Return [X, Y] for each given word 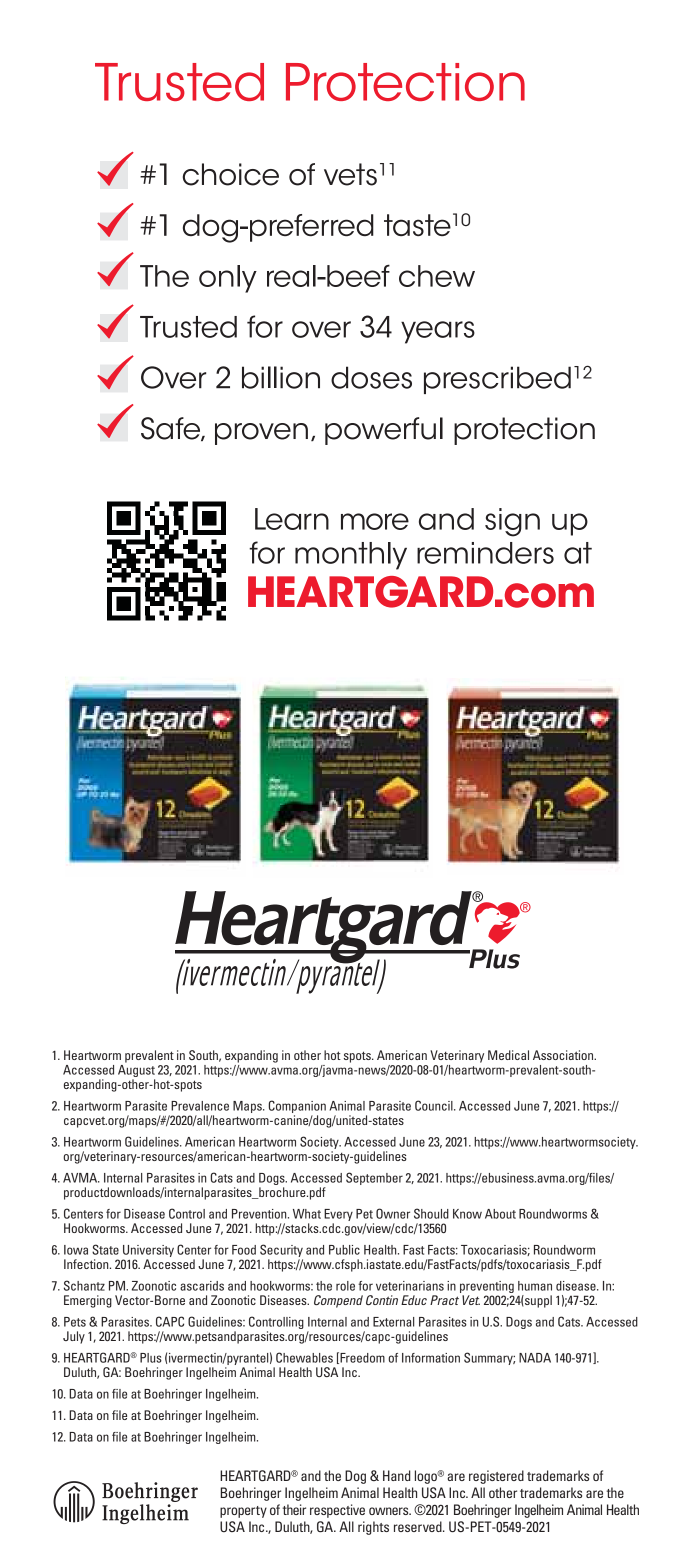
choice [231, 174]
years [438, 332]
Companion [297, 1108]
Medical [508, 1055]
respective [337, 1511]
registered [496, 1477]
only [228, 279]
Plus [151, 1358]
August [136, 1072]
